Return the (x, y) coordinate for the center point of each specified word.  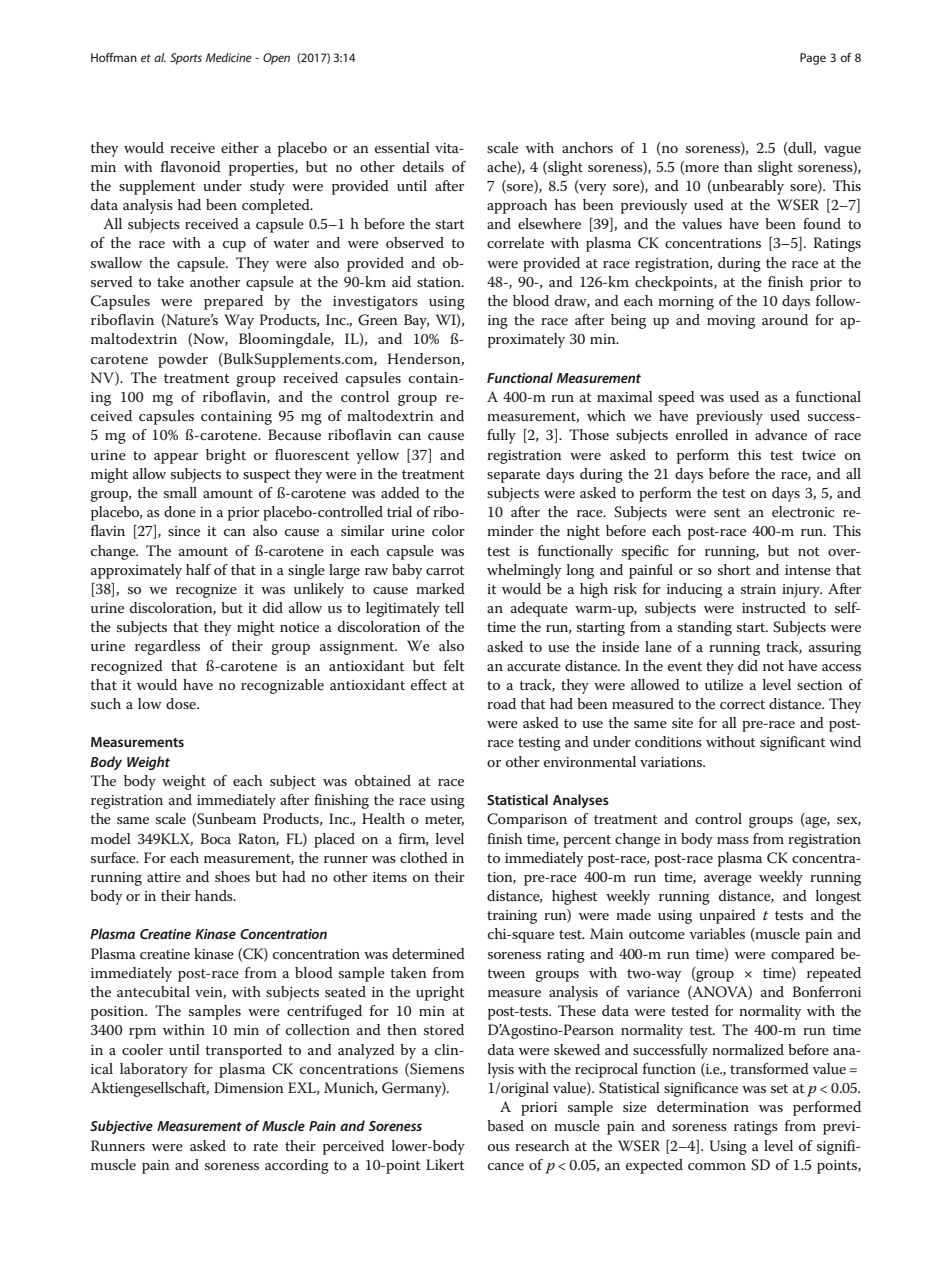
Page (813, 59)
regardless (167, 647)
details (423, 166)
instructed (774, 607)
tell (454, 607)
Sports (186, 59)
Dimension (249, 1087)
